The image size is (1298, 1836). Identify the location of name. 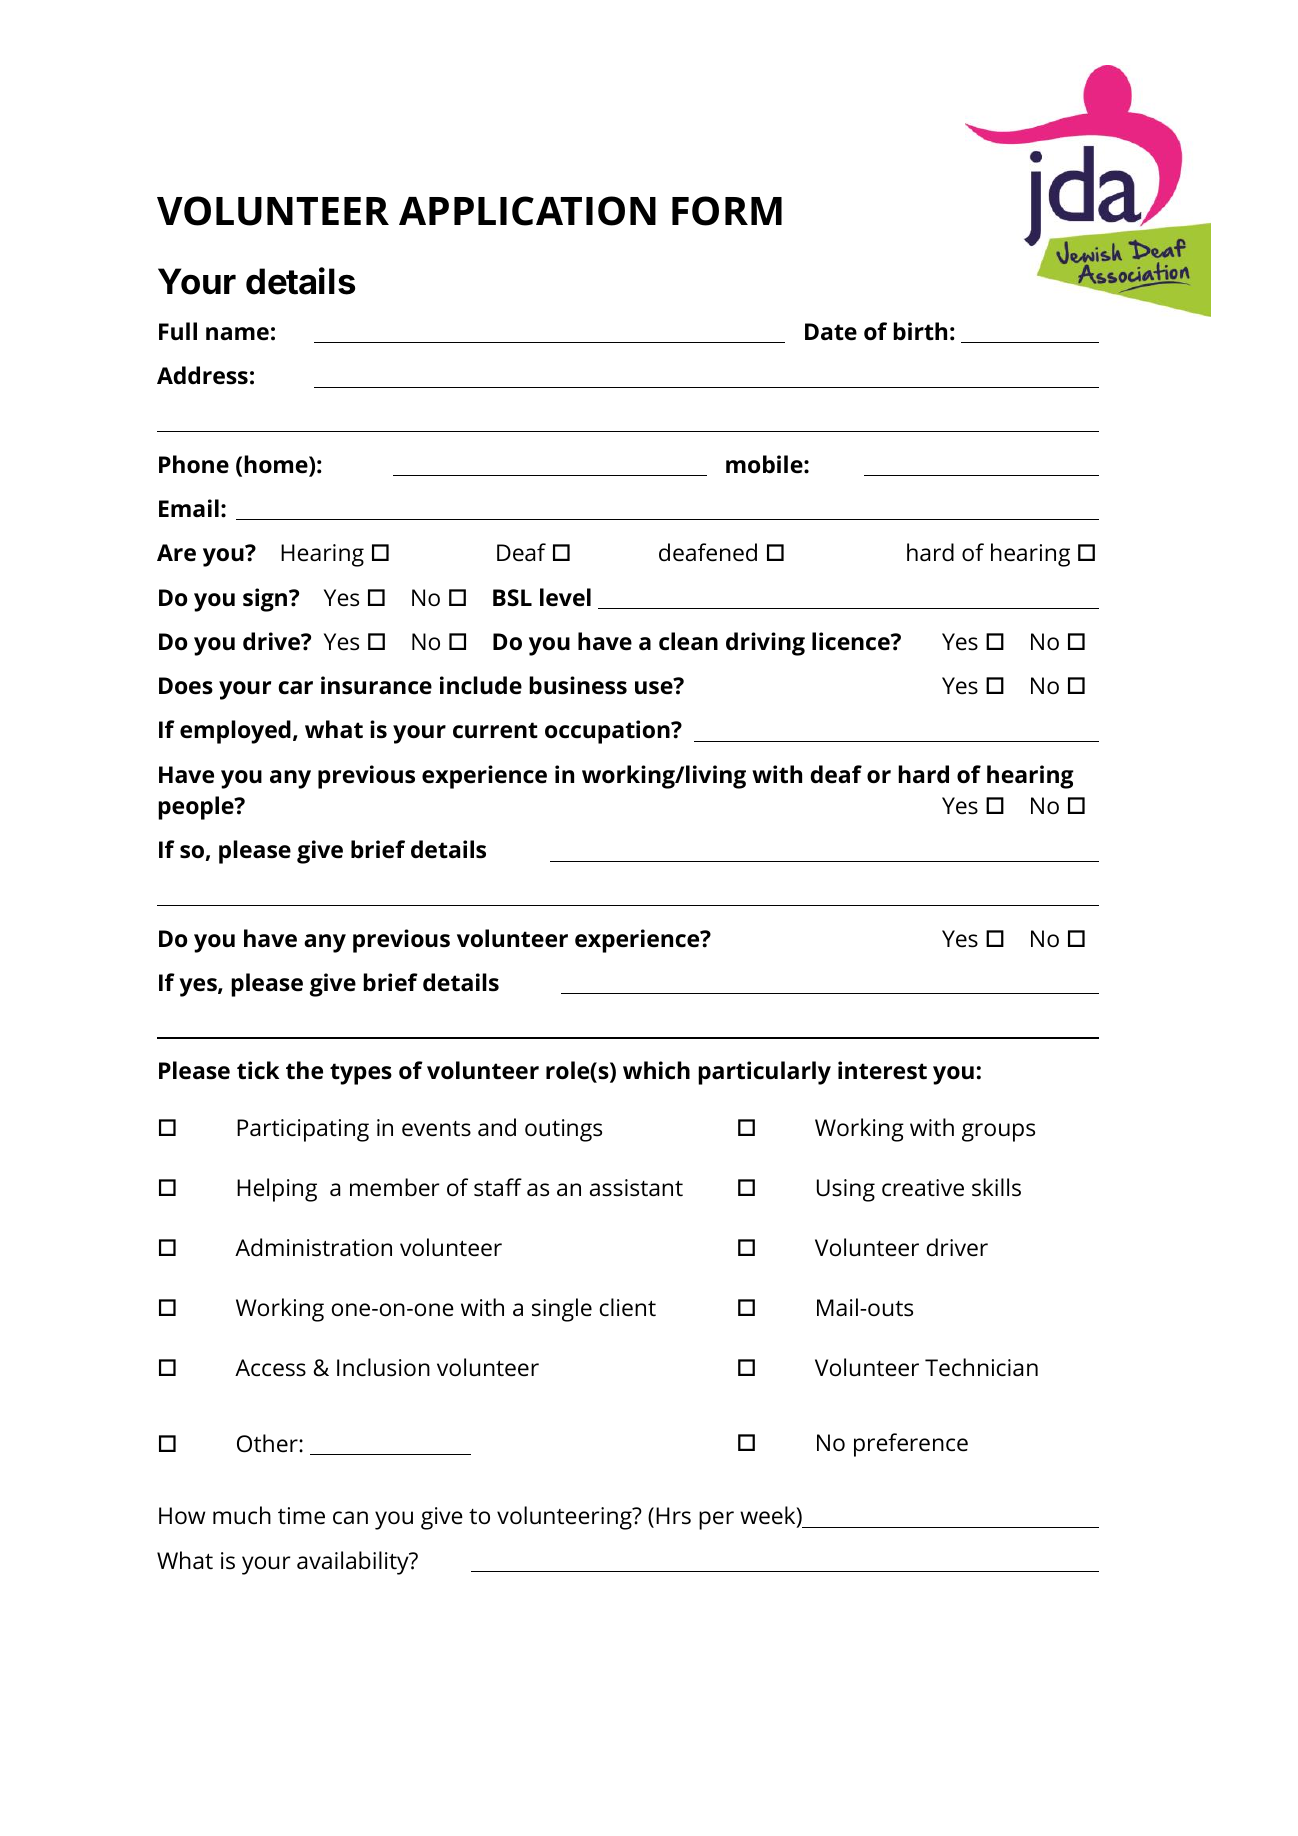
(237, 334).
